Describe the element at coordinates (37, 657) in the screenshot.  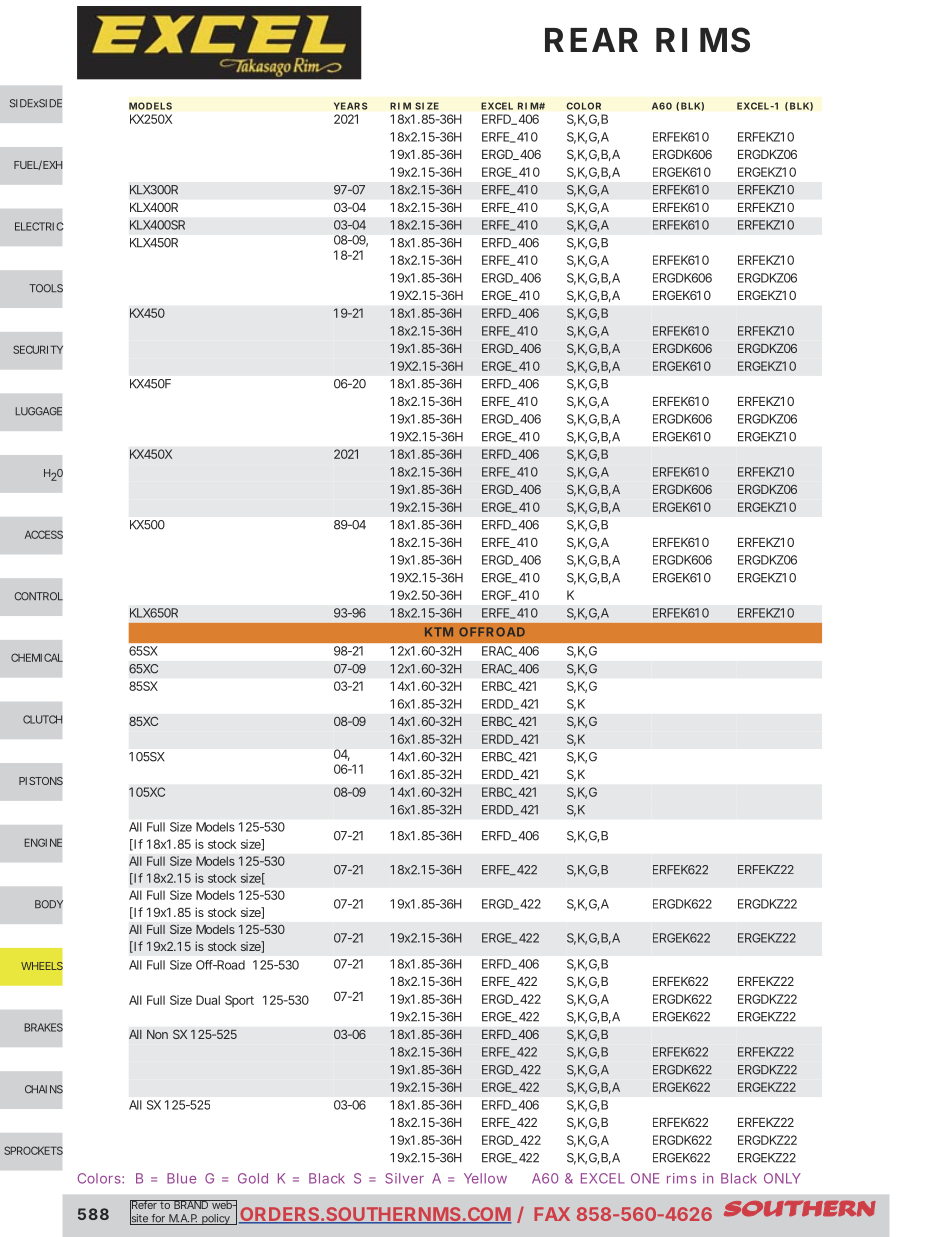
I see `CHEMICAL` at that location.
